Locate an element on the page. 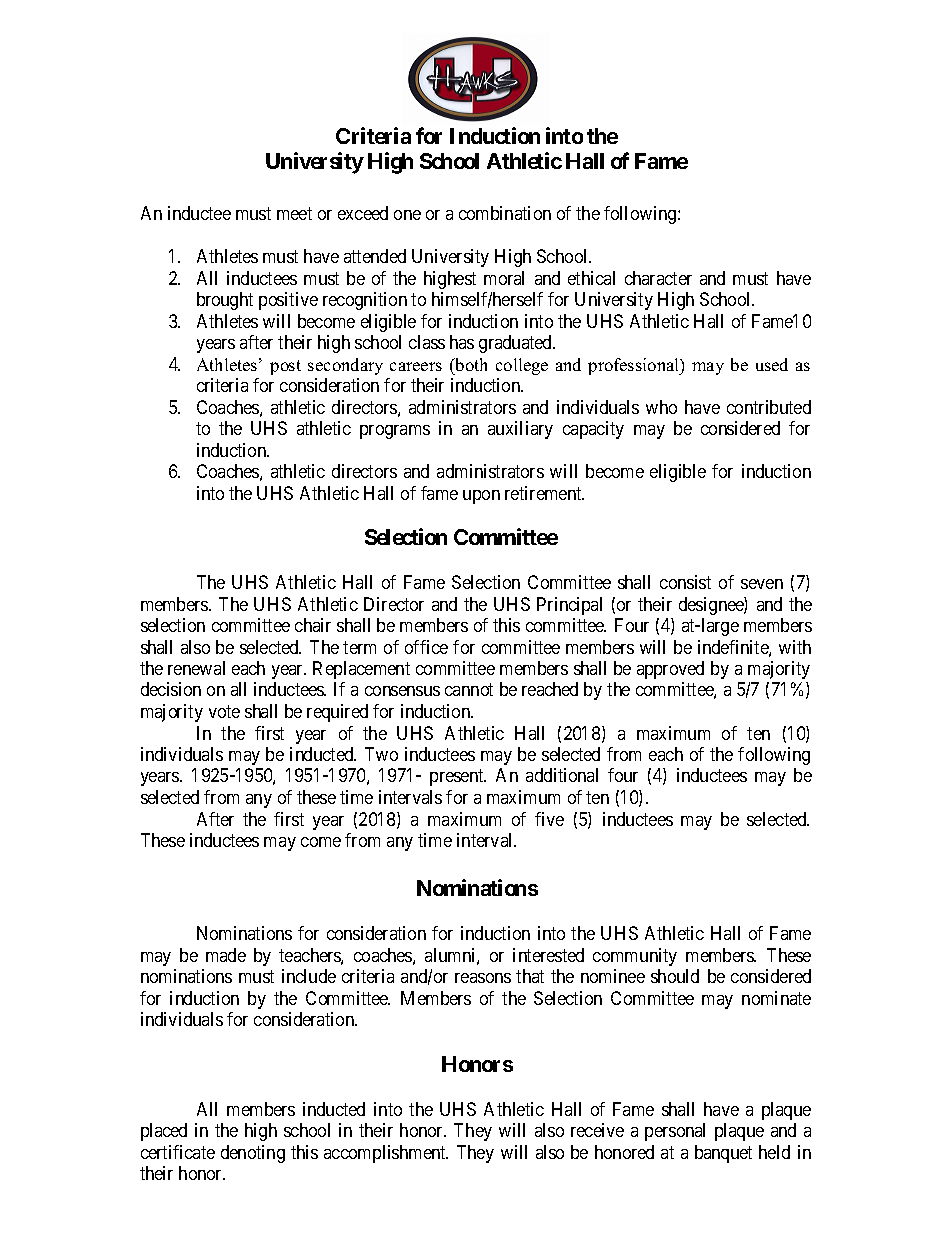 The height and width of the document is (1233, 952). accomplishment is located at coordinates (386, 1154).
